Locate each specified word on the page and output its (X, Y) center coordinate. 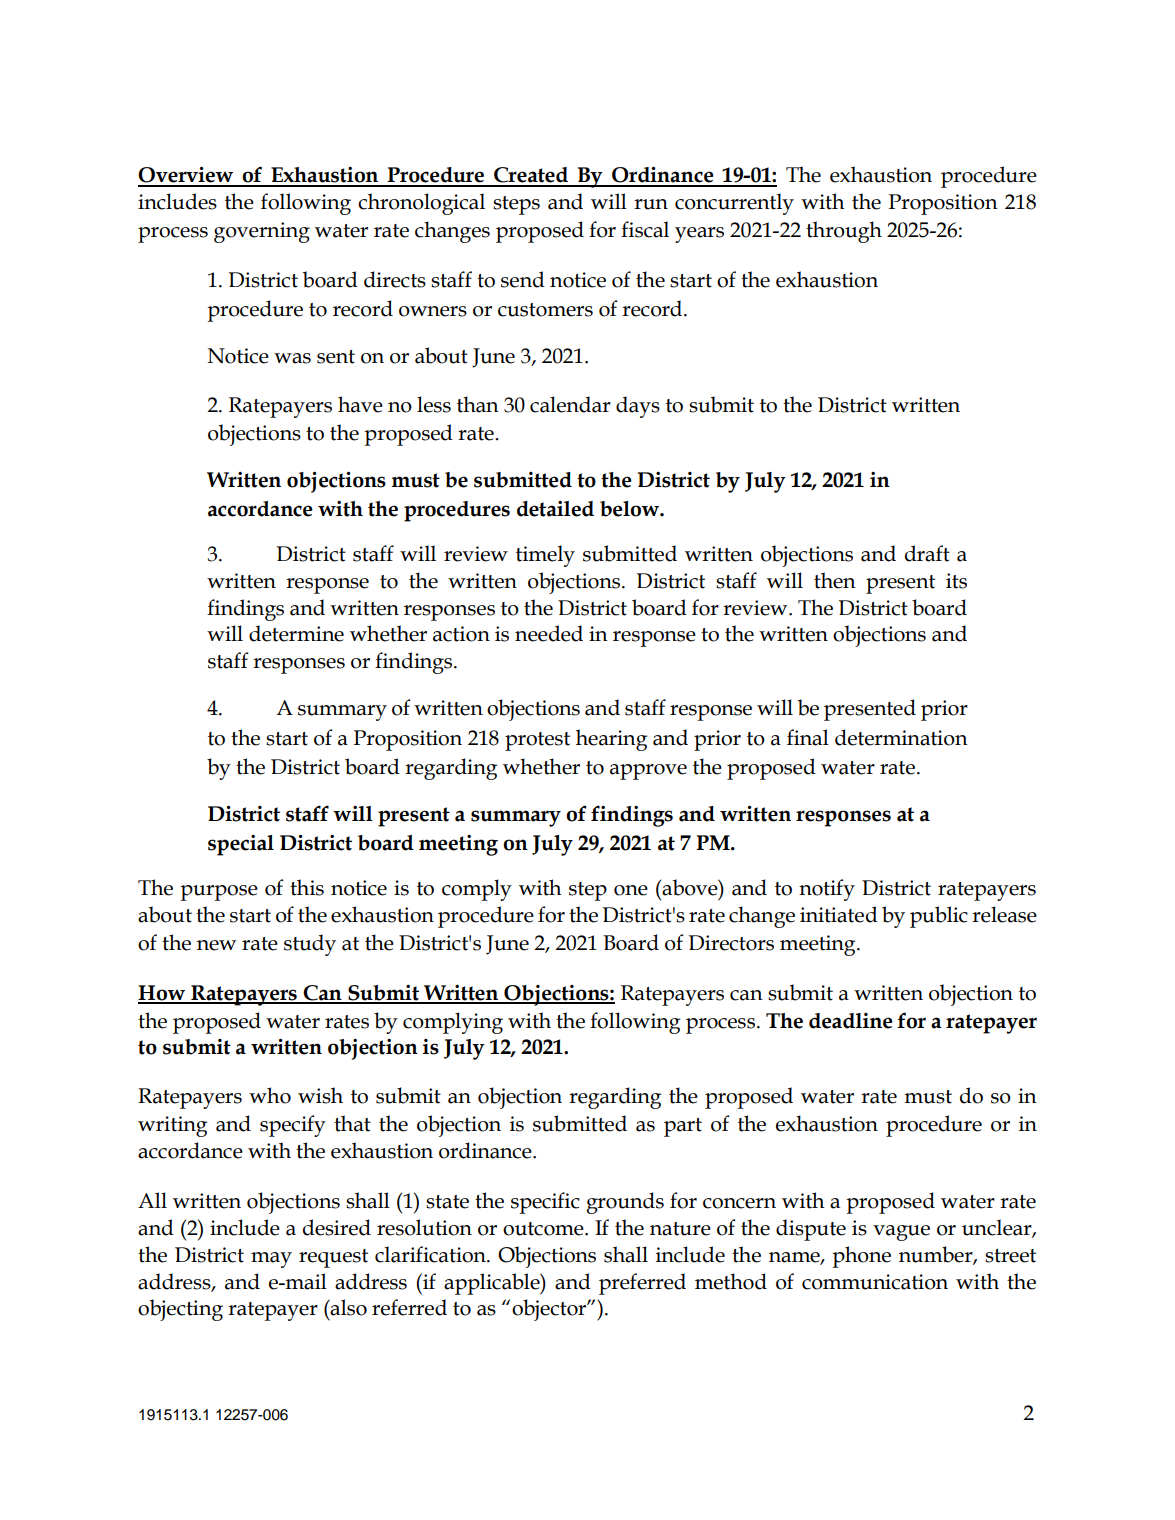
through (844, 232)
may (271, 1260)
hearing (611, 740)
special (241, 845)
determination (901, 737)
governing (262, 232)
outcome (544, 1229)
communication (875, 1282)
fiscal (645, 229)
